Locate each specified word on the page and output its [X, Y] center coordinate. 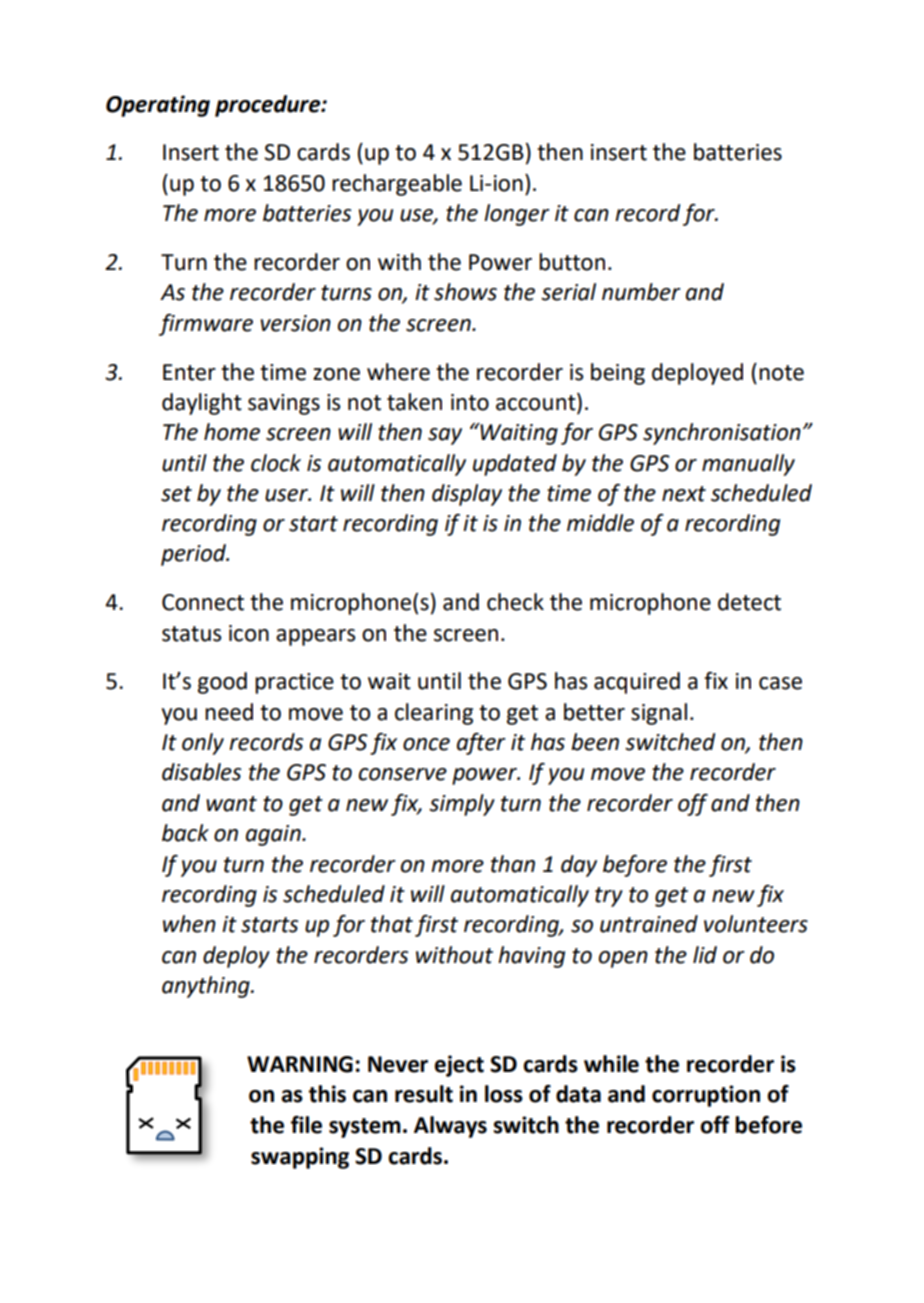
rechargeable [397, 185]
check [515, 602]
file [306, 1125]
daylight [202, 404]
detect [749, 602]
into [470, 402]
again [274, 835]
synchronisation [722, 434]
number [641, 292]
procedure [269, 106]
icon [249, 633]
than [513, 864]
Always [450, 1127]
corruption [706, 1096]
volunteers [756, 924]
